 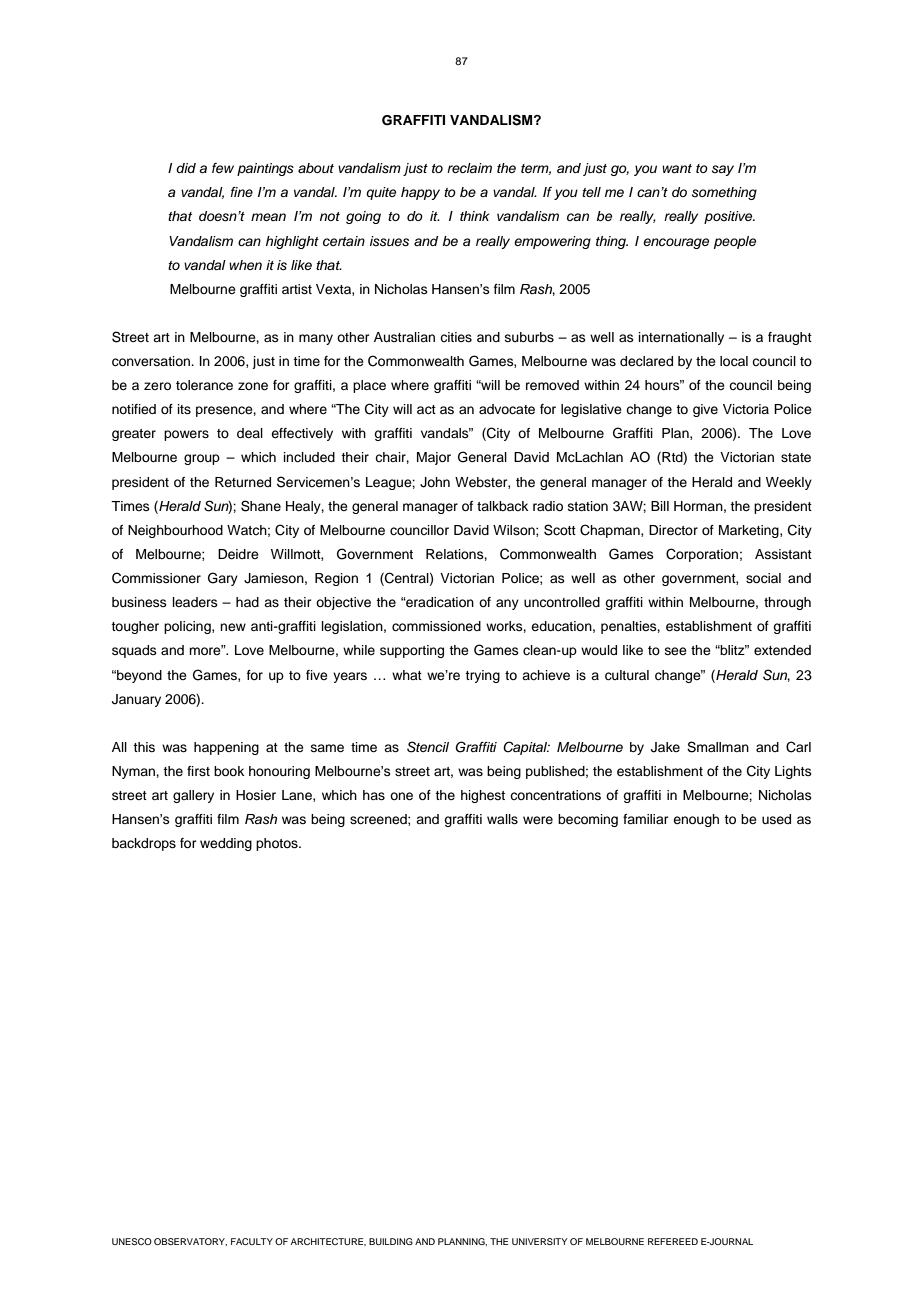 I want to click on BUILDING, so click(x=391, y=1241).
